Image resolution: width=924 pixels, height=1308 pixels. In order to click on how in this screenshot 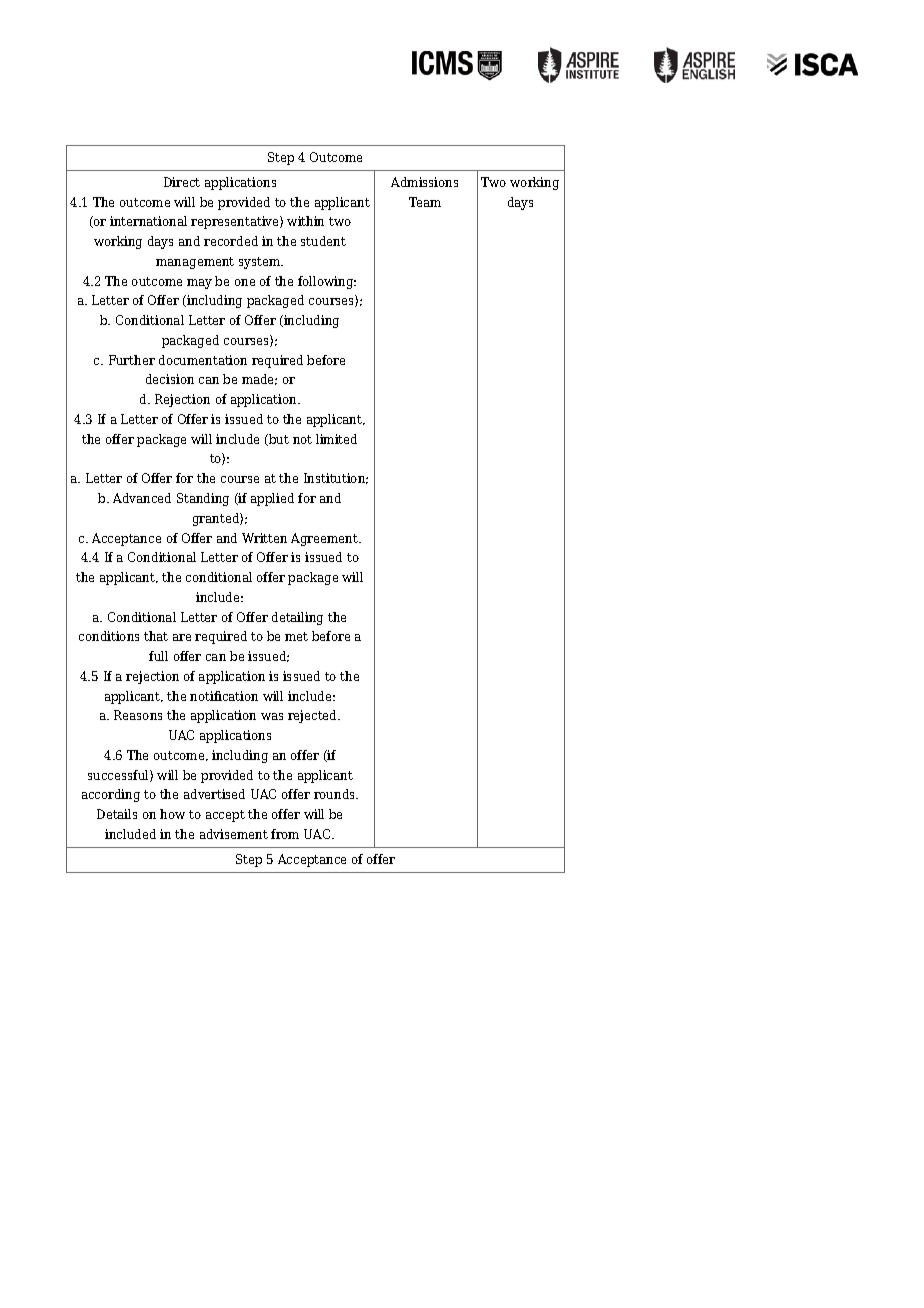, I will do `click(172, 814)`.
